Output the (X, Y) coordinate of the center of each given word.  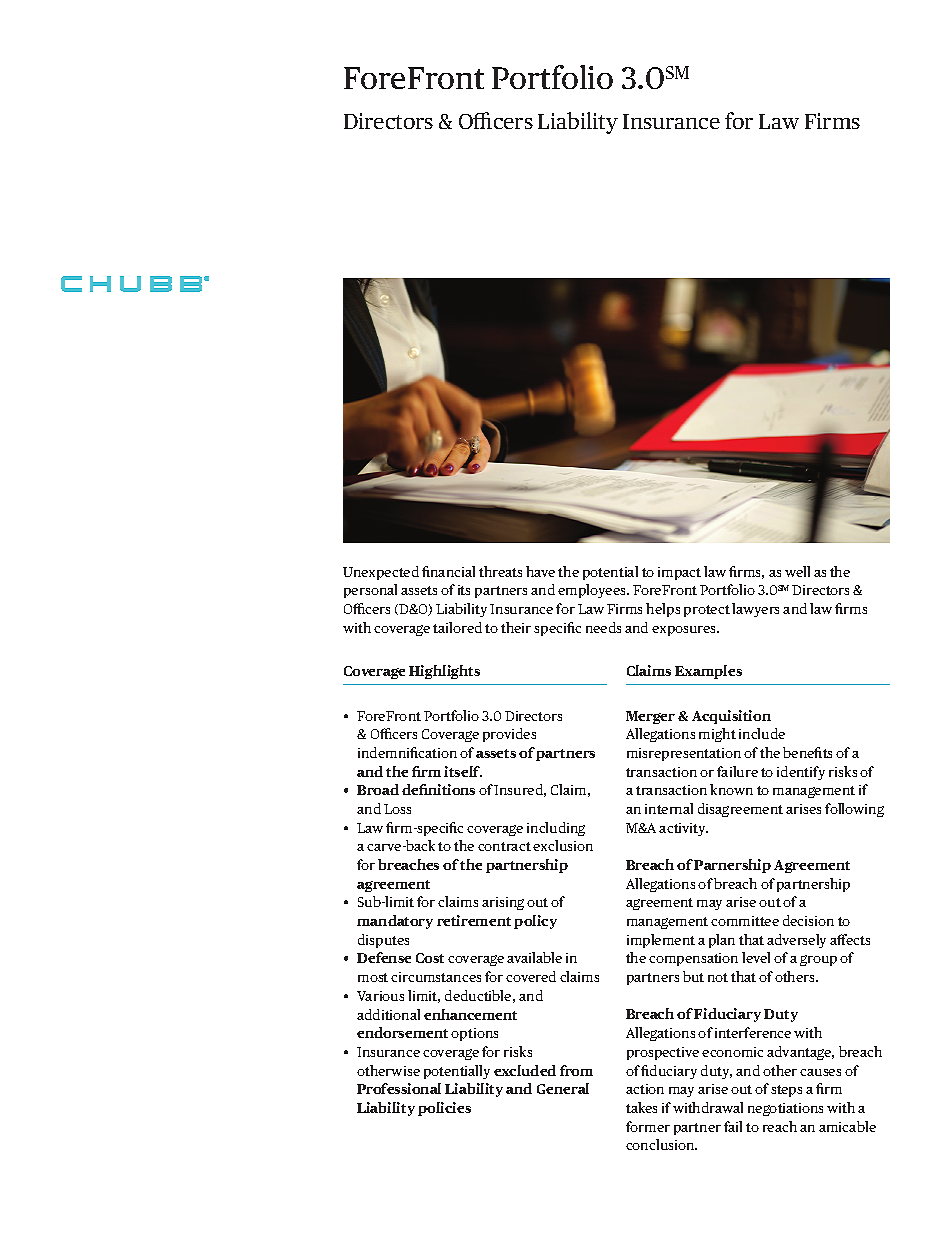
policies (444, 1109)
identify (801, 773)
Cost (430, 958)
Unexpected (381, 573)
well (797, 571)
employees (593, 591)
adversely (796, 941)
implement (661, 941)
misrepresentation (684, 754)
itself (463, 771)
